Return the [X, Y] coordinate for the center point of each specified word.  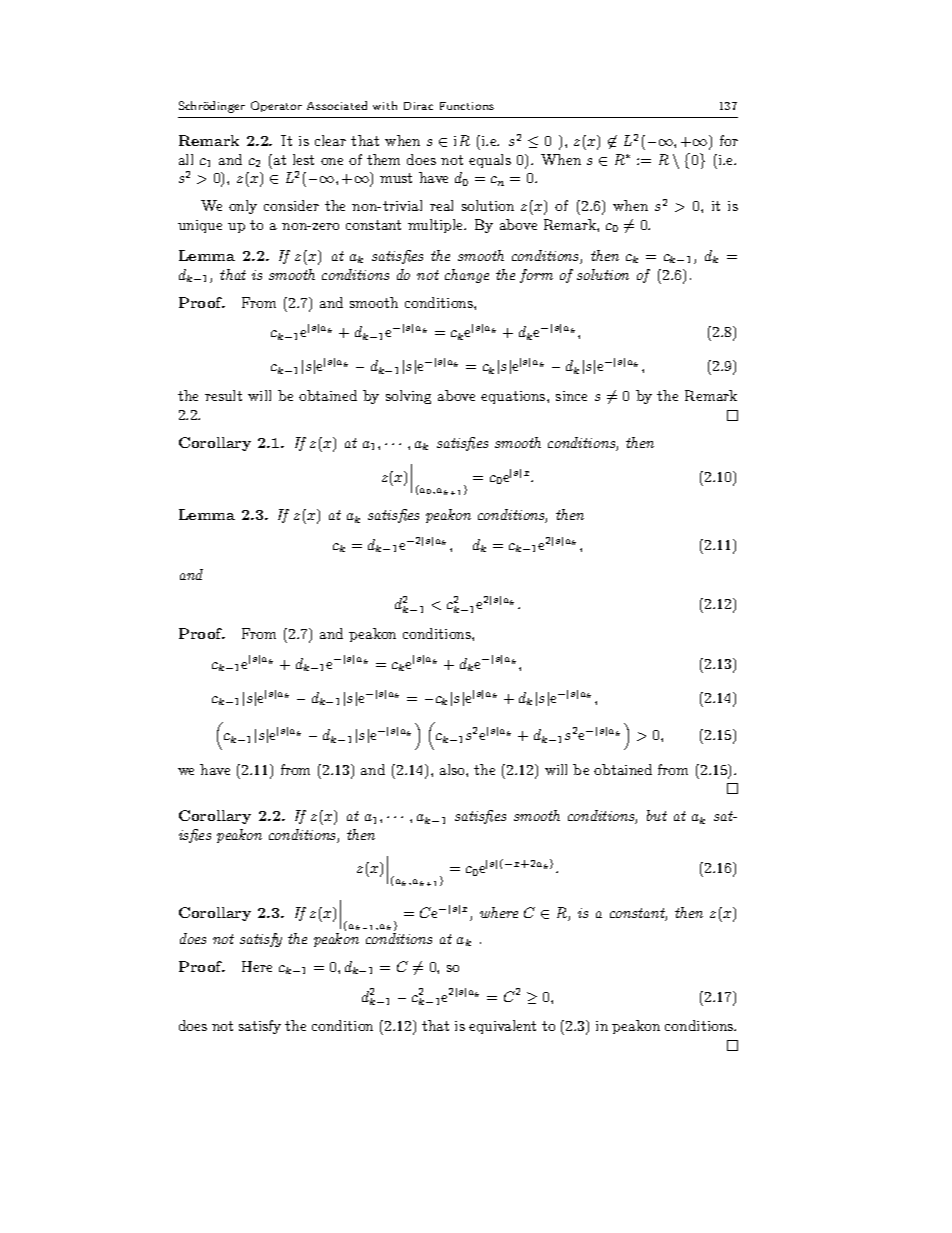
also [453, 769]
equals [490, 161]
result [223, 395]
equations [514, 397]
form [536, 276]
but [657, 815]
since [571, 396]
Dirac [418, 106]
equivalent [502, 1027]
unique [200, 226]
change [467, 276]
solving [408, 397]
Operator [276, 106]
